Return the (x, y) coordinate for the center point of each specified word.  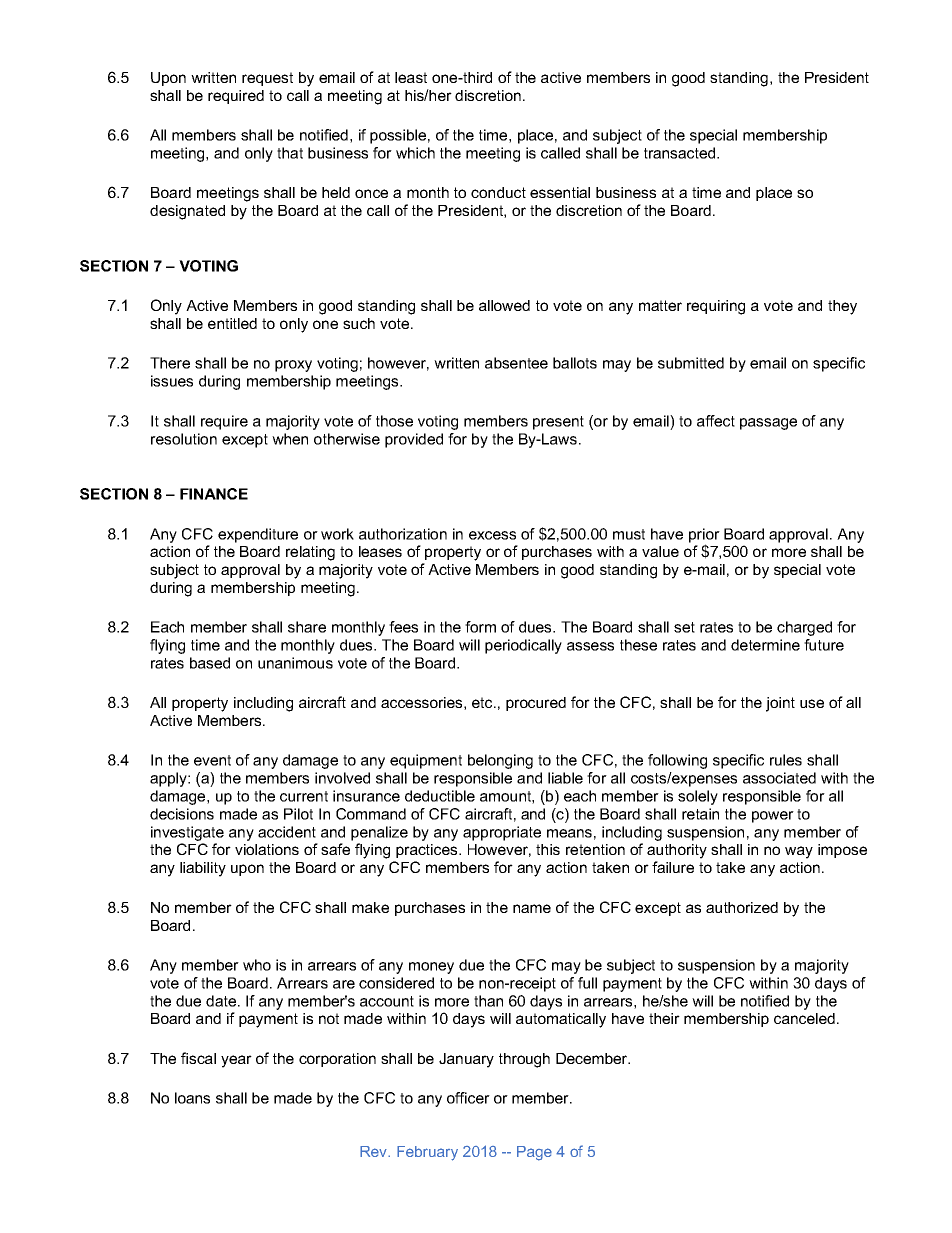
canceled (804, 1018)
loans (192, 1098)
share (307, 627)
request (267, 79)
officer (468, 1098)
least (411, 77)
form (480, 627)
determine (765, 645)
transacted (681, 153)
